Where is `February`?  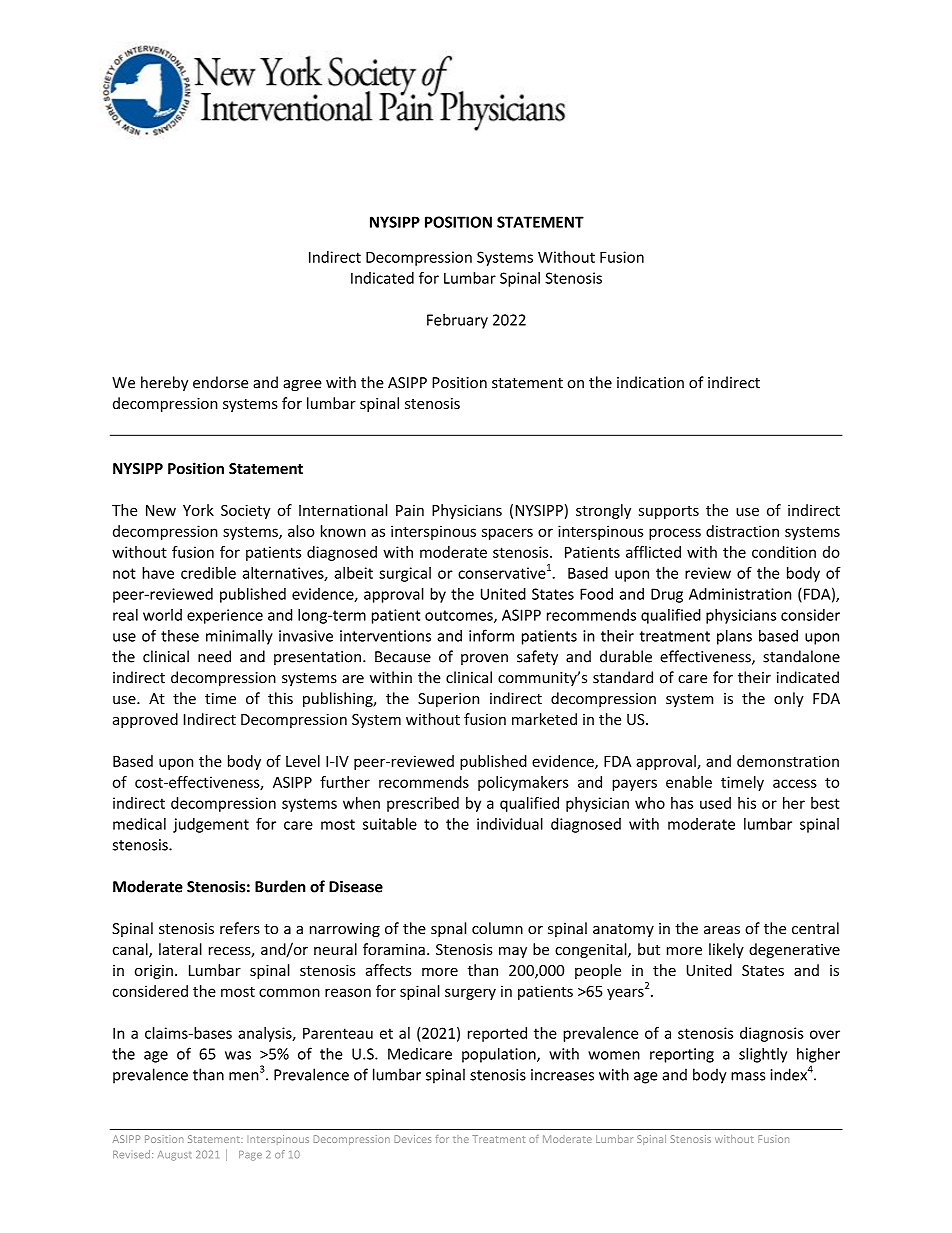
February is located at coordinates (457, 321).
